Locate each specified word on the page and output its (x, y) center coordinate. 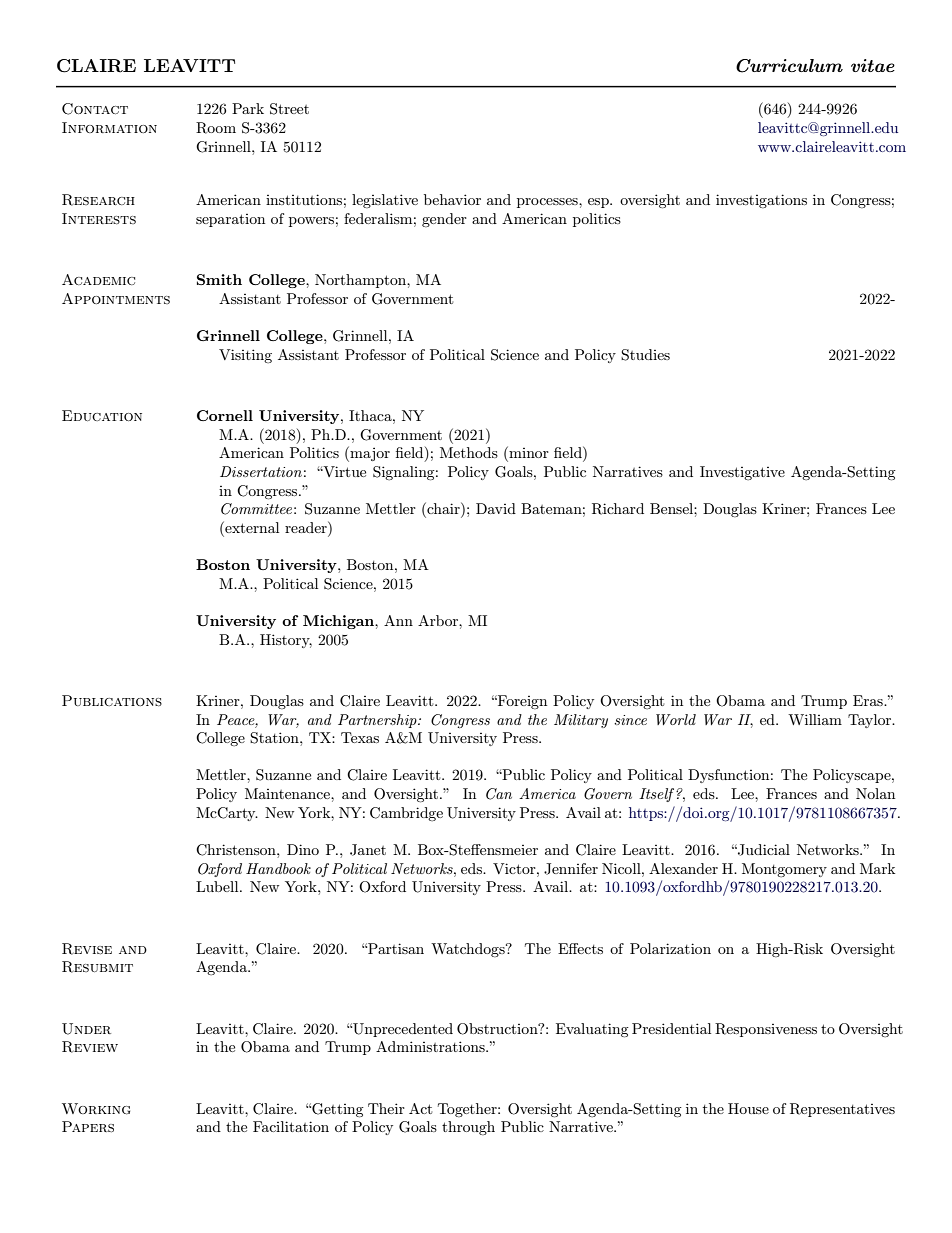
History (286, 641)
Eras (869, 700)
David (496, 508)
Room (216, 128)
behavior (452, 199)
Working (96, 1109)
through (468, 1128)
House (748, 1108)
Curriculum (789, 66)
